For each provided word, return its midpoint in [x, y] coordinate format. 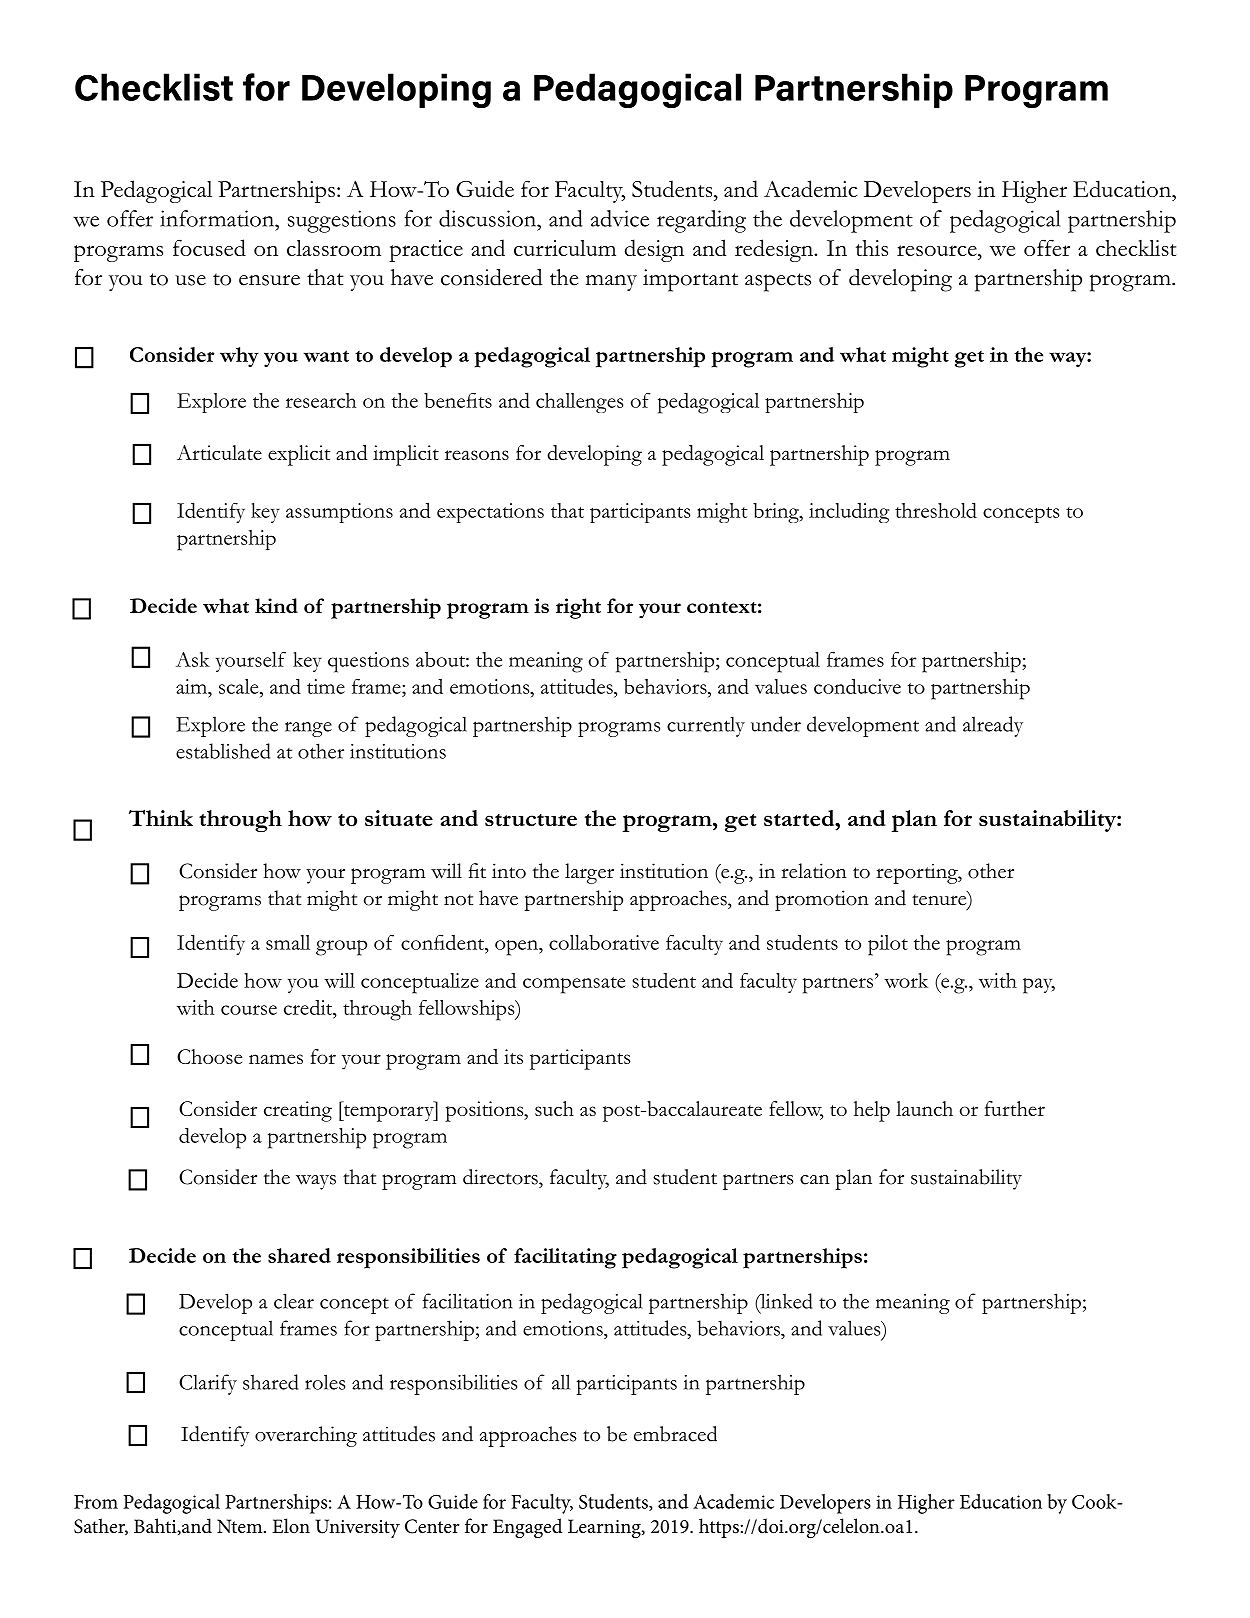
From [96, 1502]
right [578, 608]
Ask [193, 659]
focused [209, 247]
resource [938, 250]
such [554, 1108]
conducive [857, 686]
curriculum [565, 248]
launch [924, 1108]
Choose [209, 1056]
